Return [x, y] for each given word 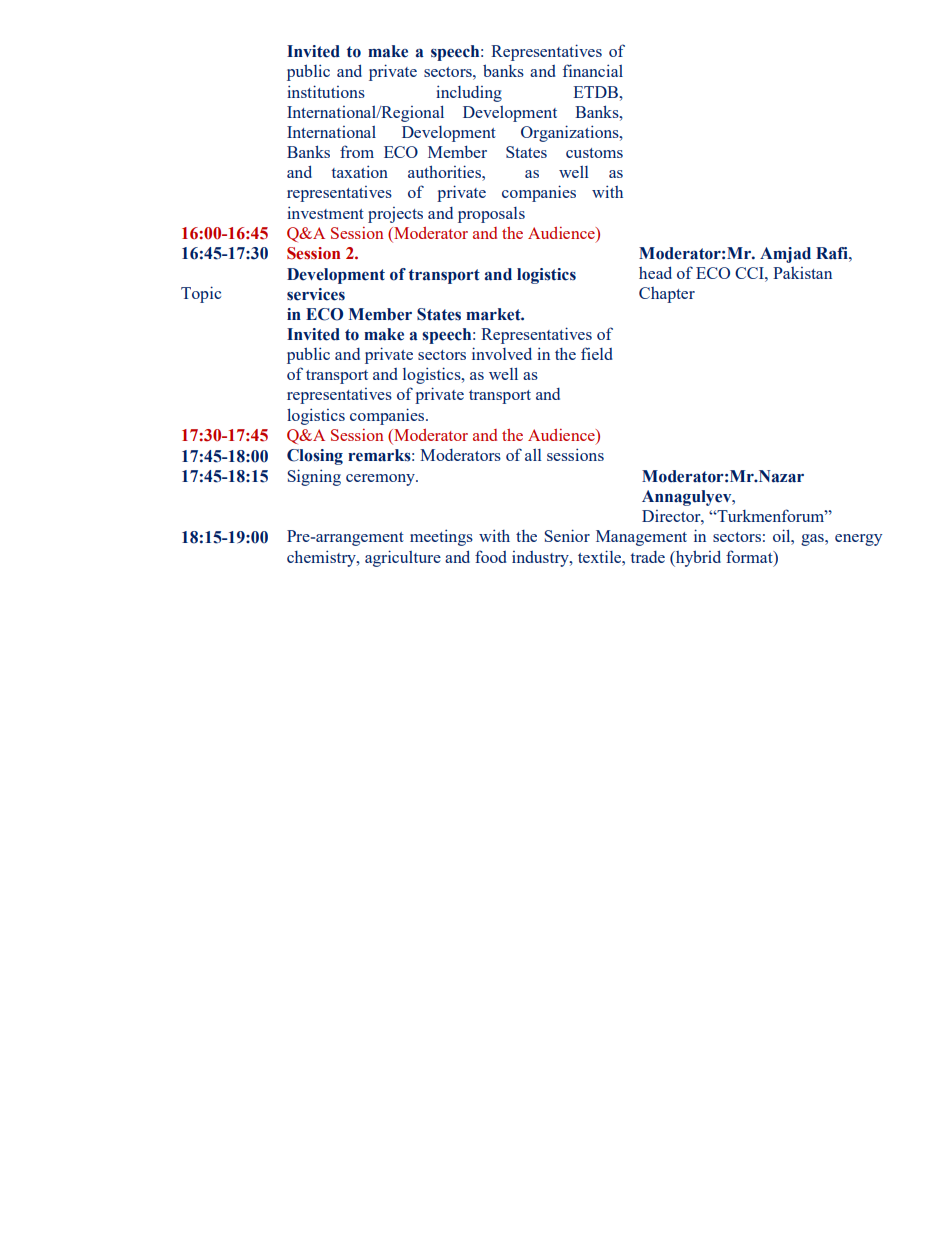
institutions [326, 91]
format [750, 556]
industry [541, 559]
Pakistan [802, 273]
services [316, 294]
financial [593, 70]
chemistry [322, 558]
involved [502, 353]
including [469, 93]
